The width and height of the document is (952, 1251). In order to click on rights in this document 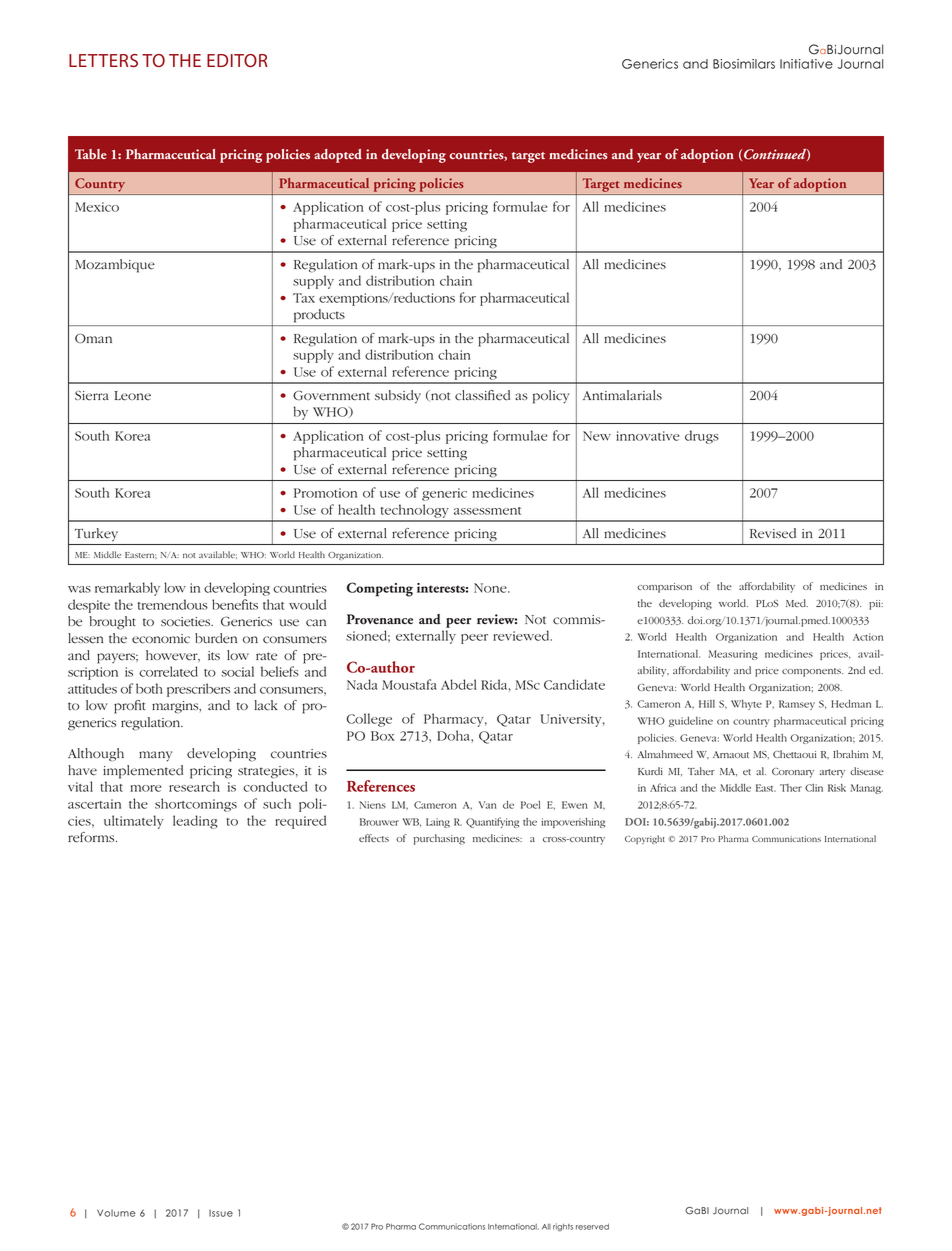, I will do `click(563, 1227)`.
